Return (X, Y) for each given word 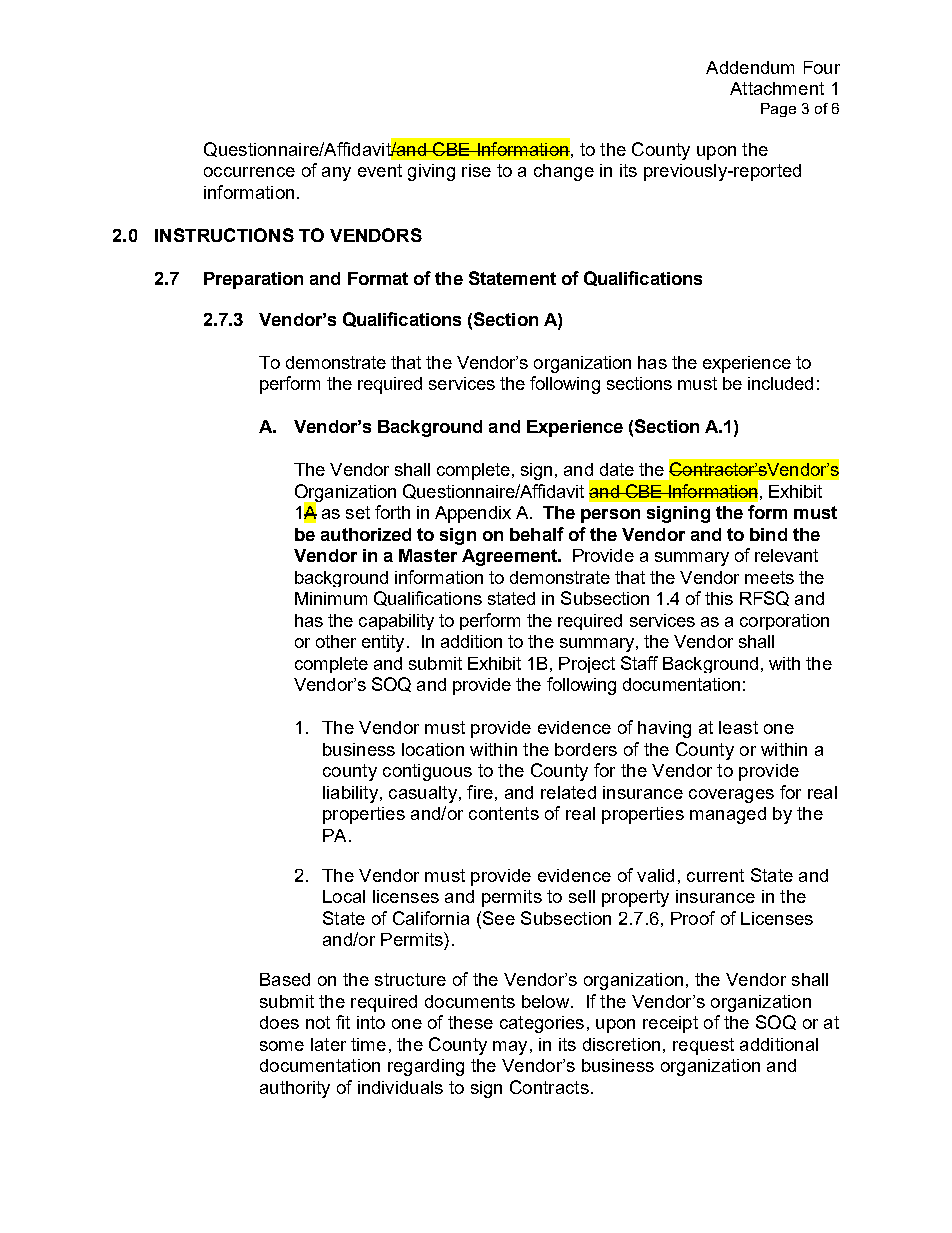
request (703, 1046)
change (564, 172)
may (510, 1048)
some (282, 1046)
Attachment (777, 88)
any (336, 174)
